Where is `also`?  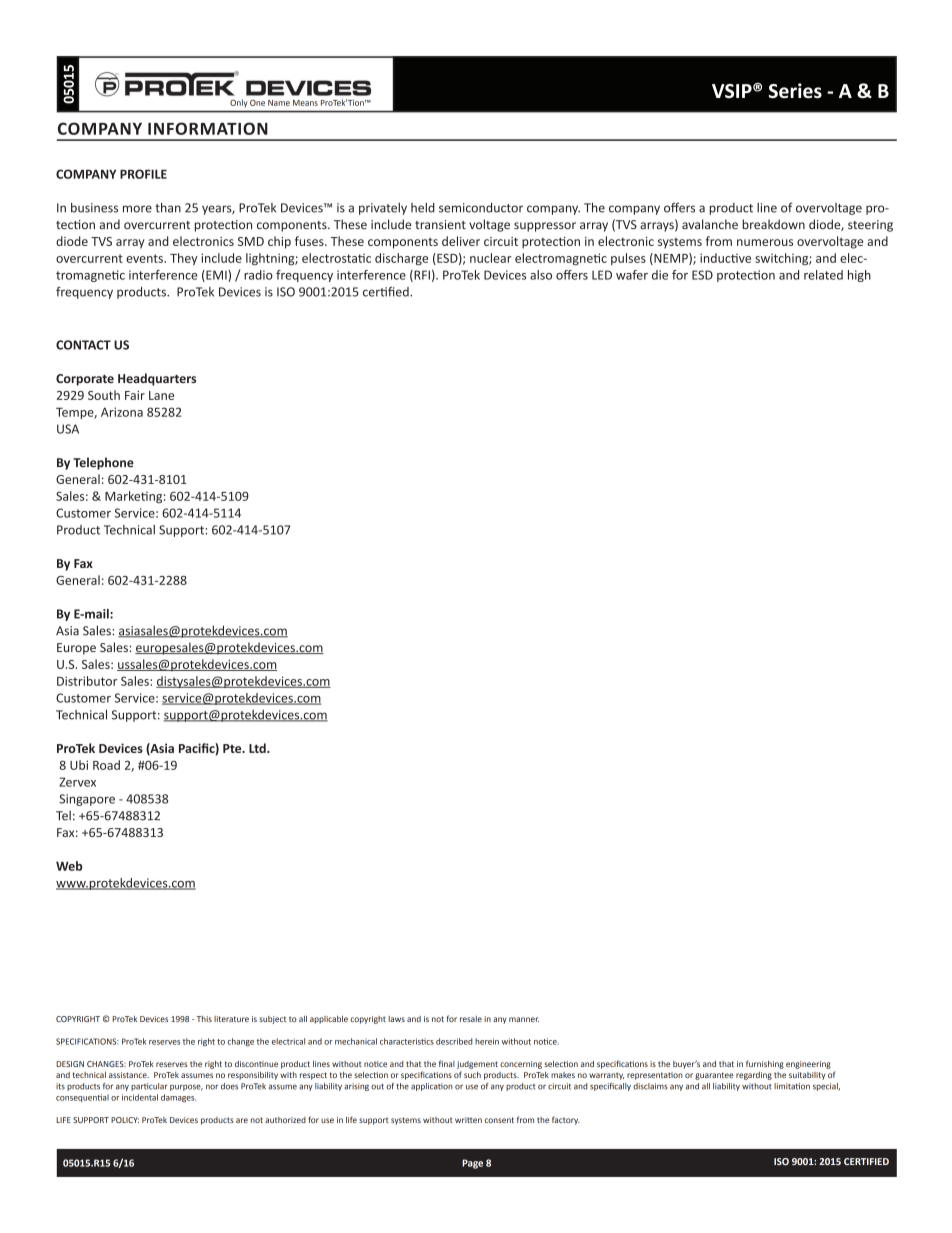
also is located at coordinates (541, 275).
